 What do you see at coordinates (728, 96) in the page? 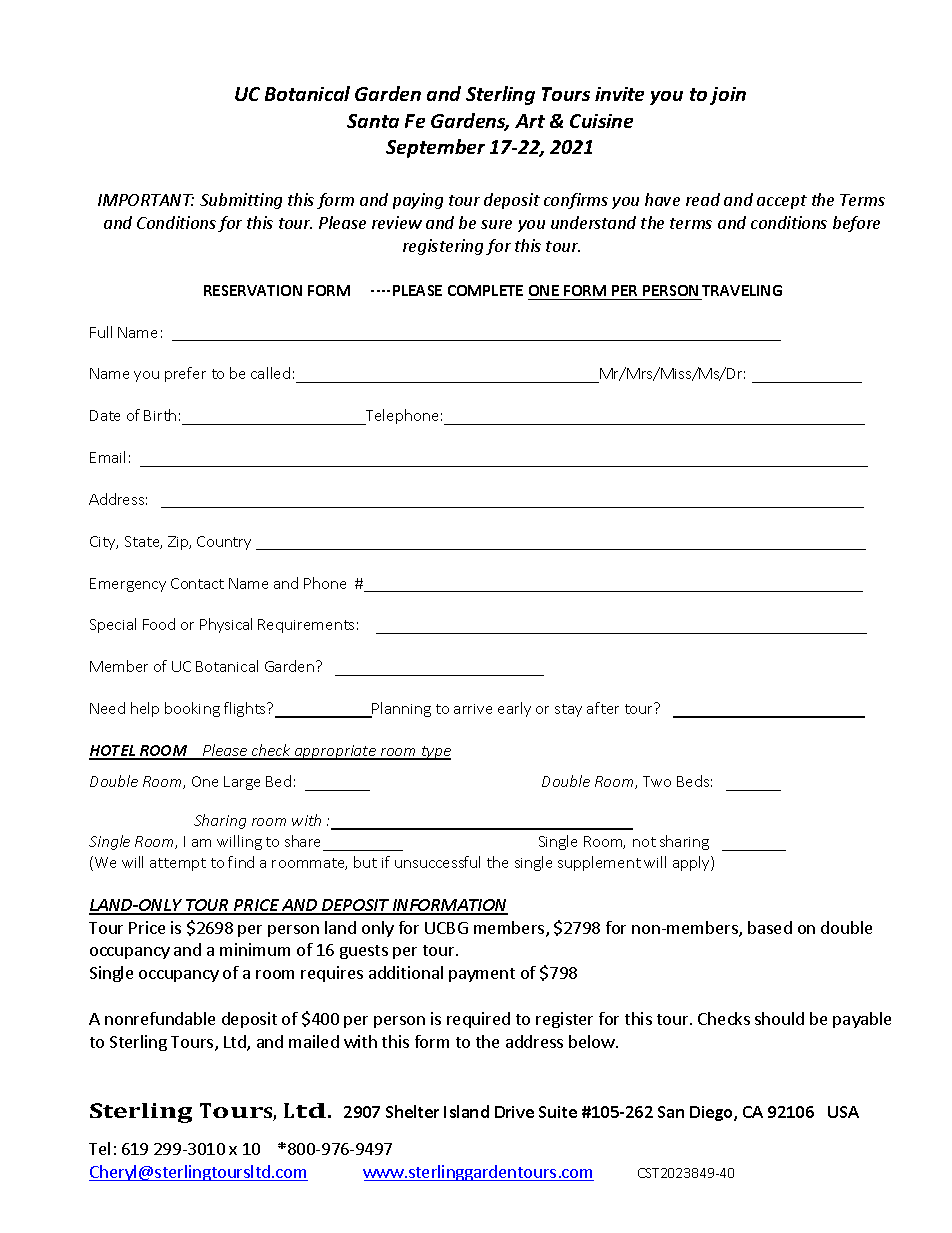
I see `join` at bounding box center [728, 96].
